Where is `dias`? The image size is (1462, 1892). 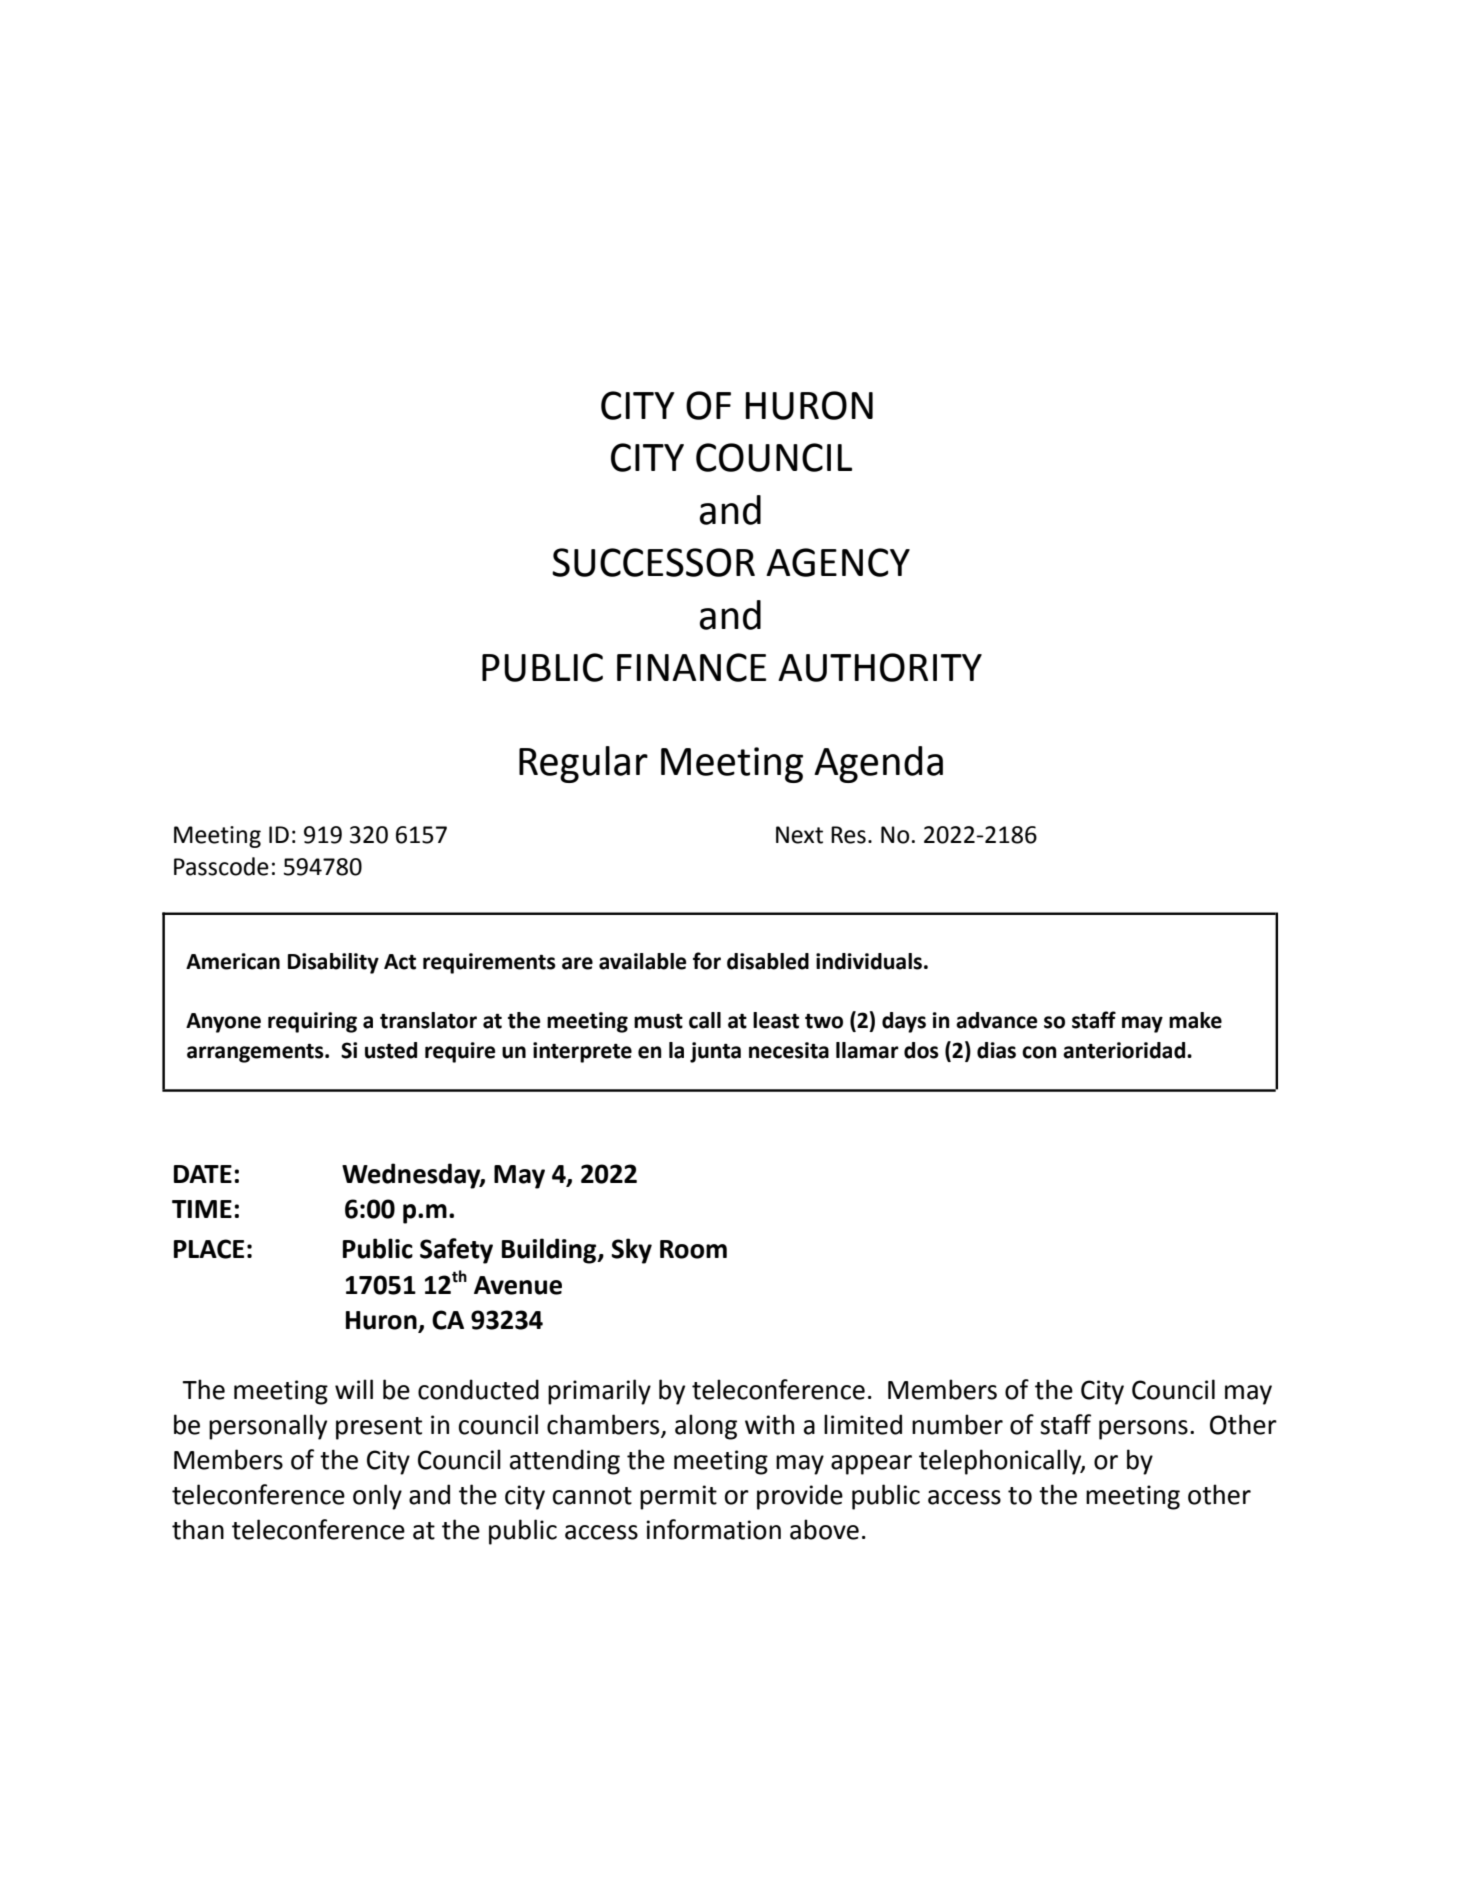
dias is located at coordinates (996, 1050).
